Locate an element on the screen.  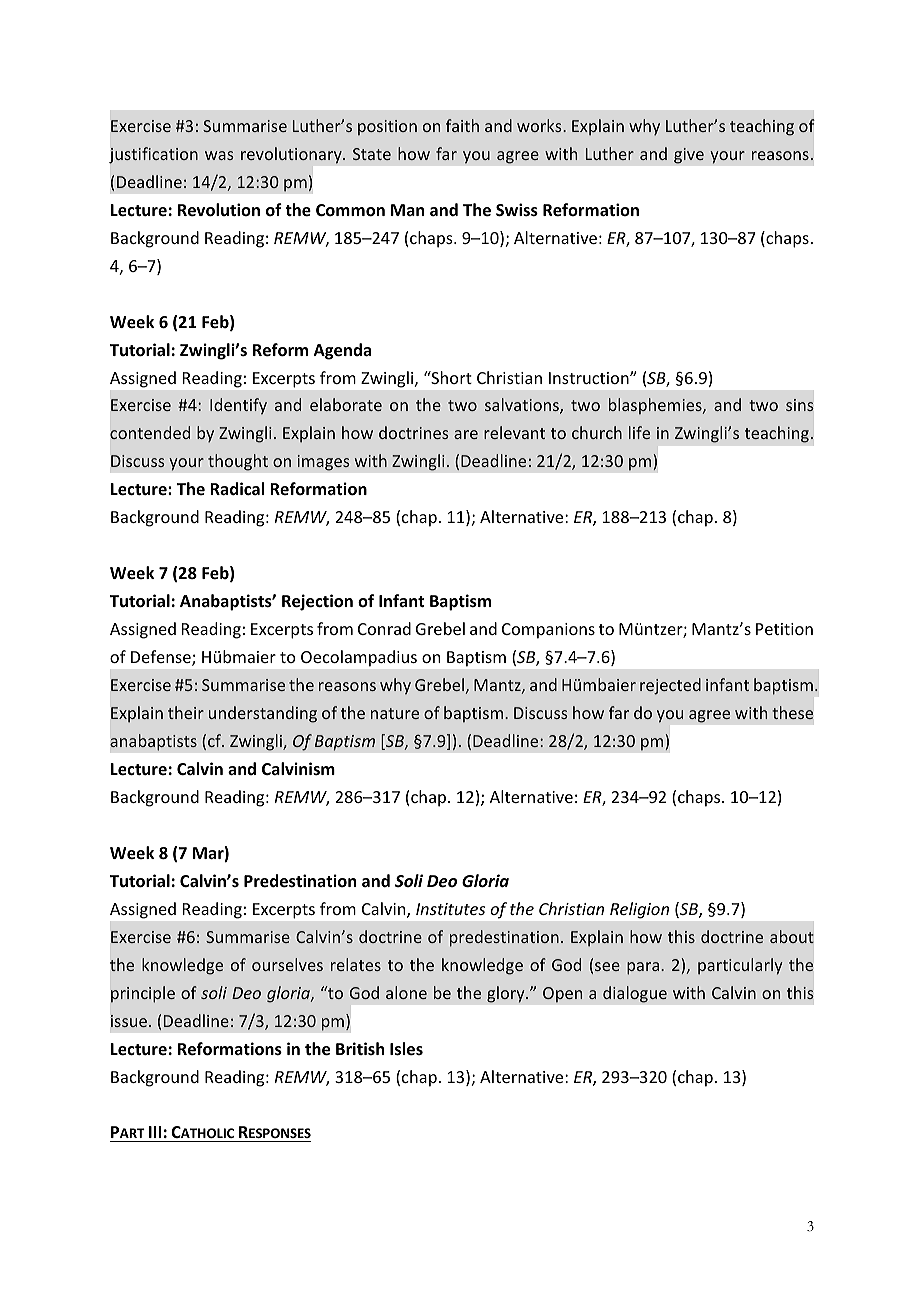
give is located at coordinates (689, 156).
